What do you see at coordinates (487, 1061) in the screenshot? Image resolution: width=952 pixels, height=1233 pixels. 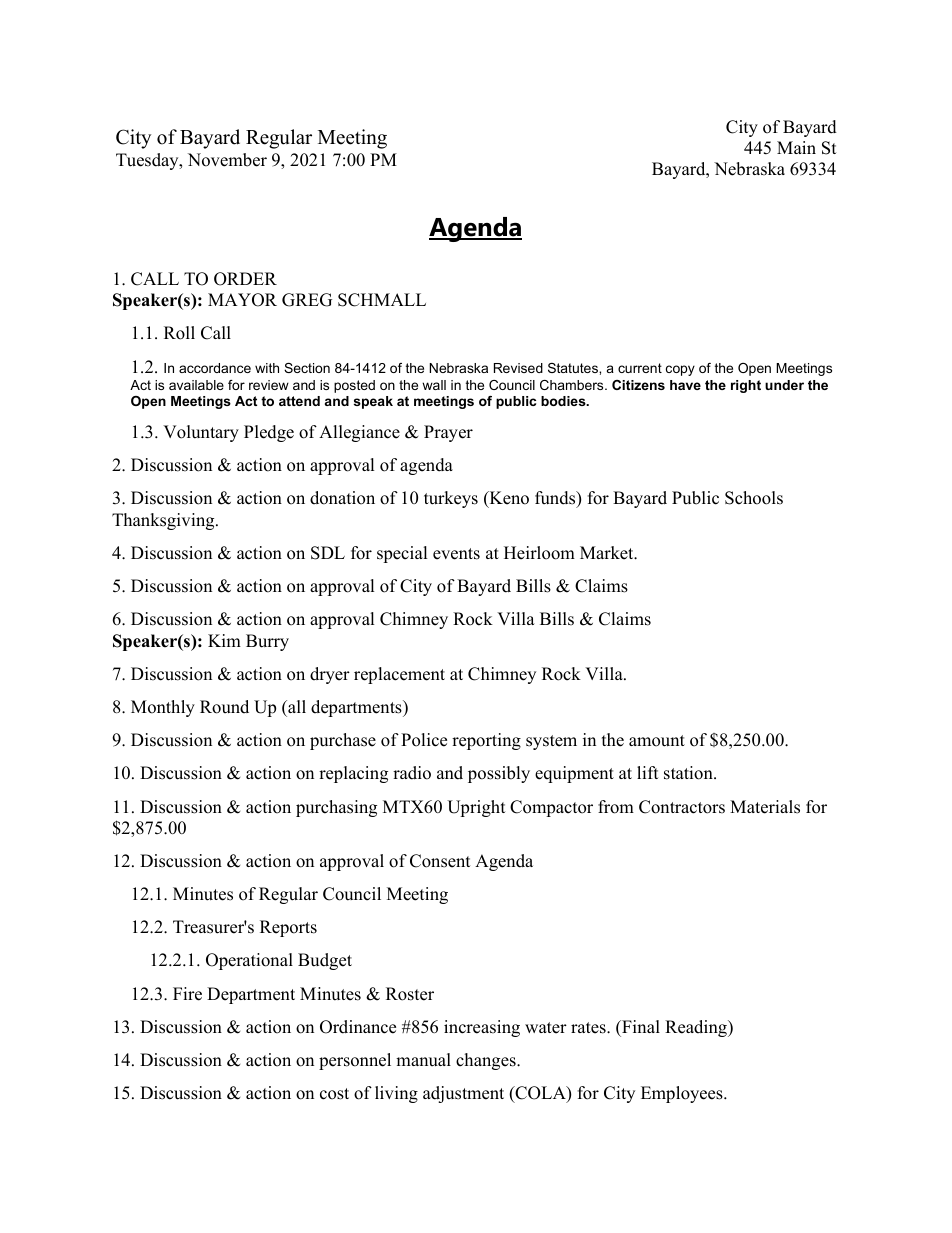 I see `changes` at bounding box center [487, 1061].
